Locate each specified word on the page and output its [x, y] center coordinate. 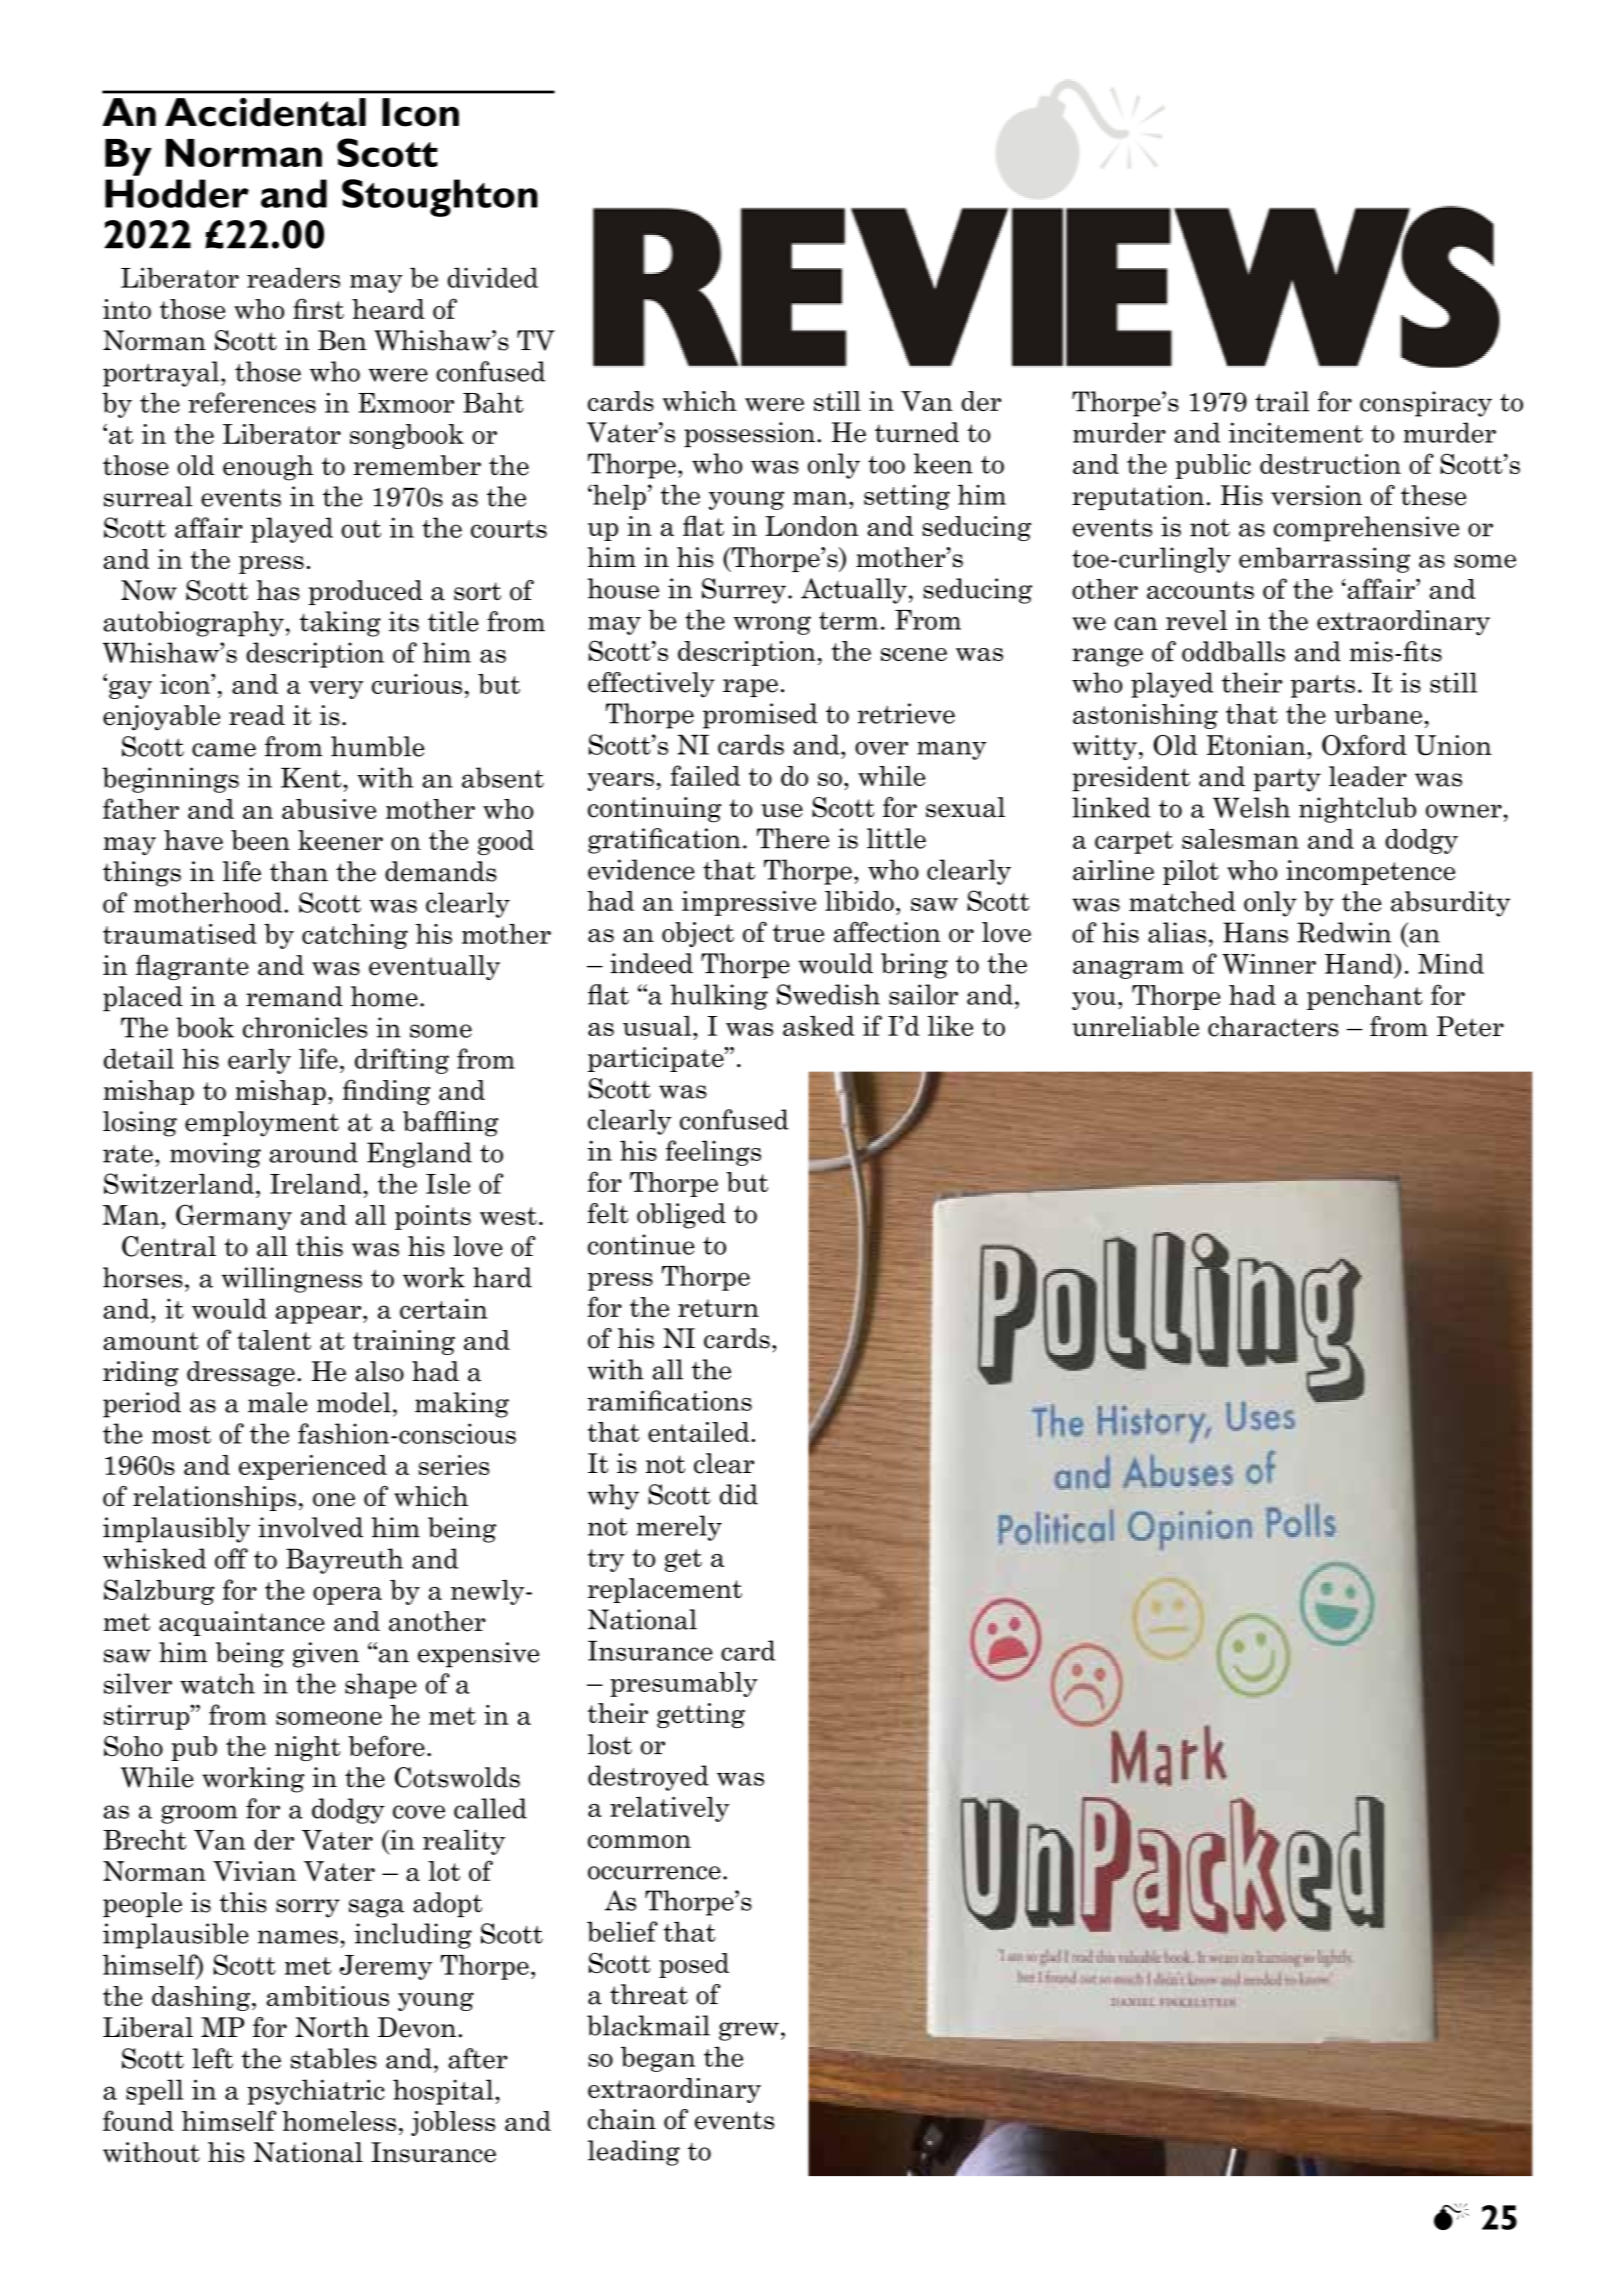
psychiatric [316, 2092]
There [793, 838]
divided [493, 277]
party [1287, 780]
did [739, 1494]
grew [749, 2031]
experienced [313, 1467]
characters [1273, 1026]
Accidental [265, 112]
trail [1282, 401]
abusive [329, 809]
